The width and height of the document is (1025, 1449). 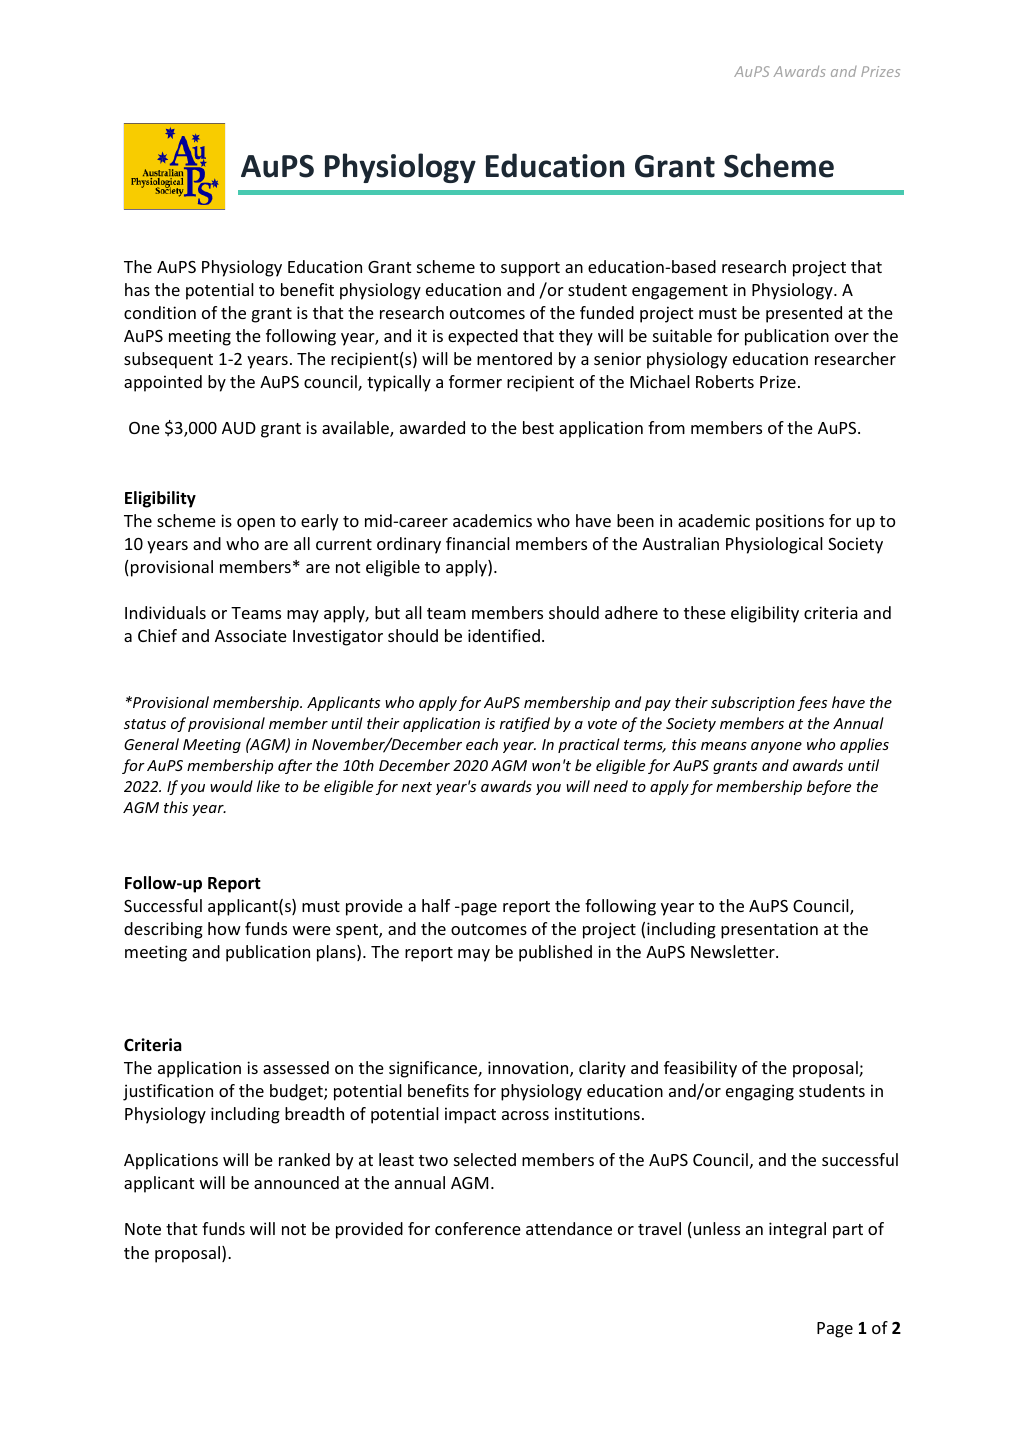 What do you see at coordinates (160, 312) in the document?
I see `condition` at bounding box center [160, 312].
